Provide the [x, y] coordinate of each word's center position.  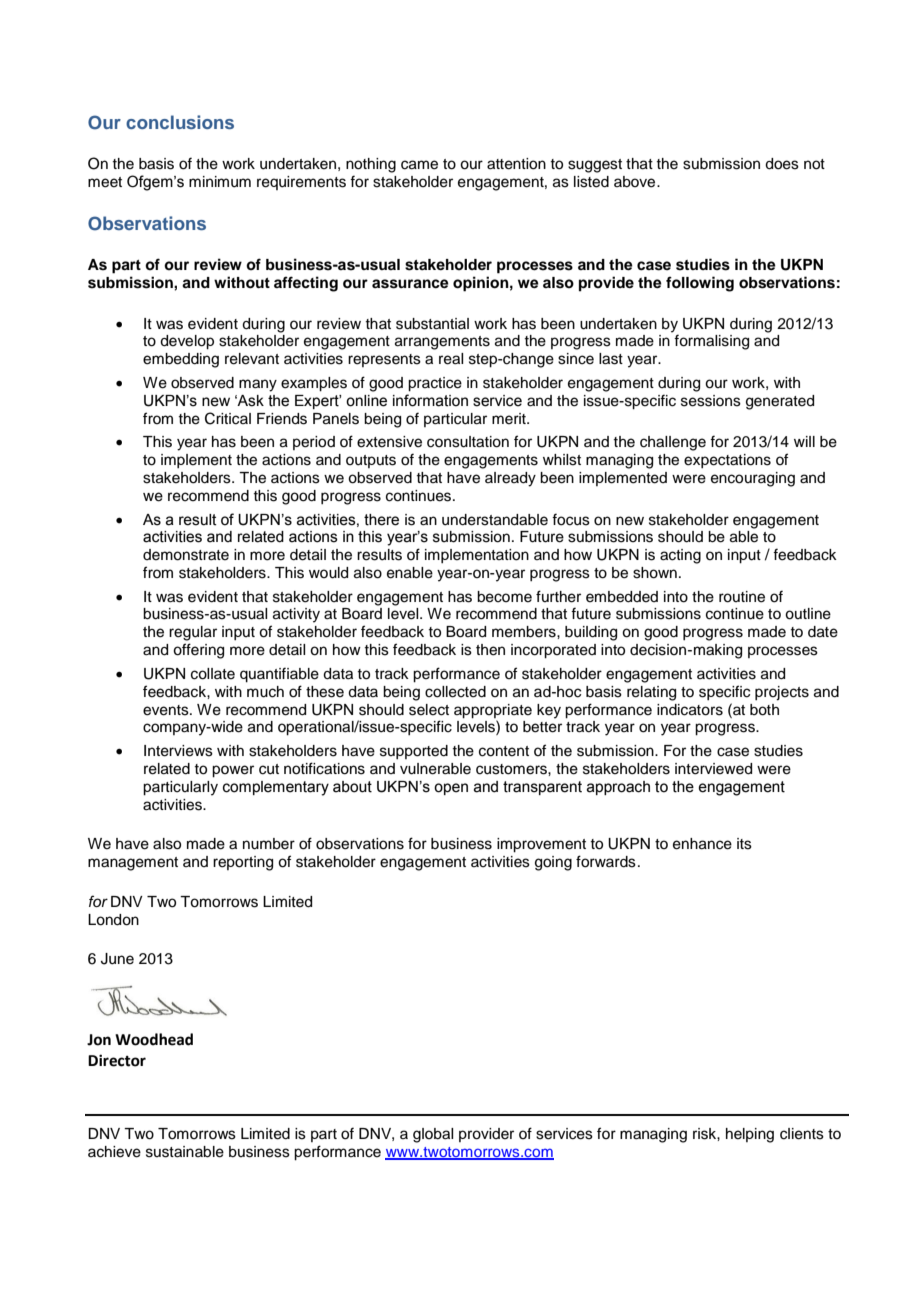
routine [742, 597]
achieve [114, 1152]
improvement [541, 845]
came [419, 165]
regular [193, 633]
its [744, 844]
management [133, 864]
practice [435, 384]
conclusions [180, 122]
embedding [181, 360]
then [490, 650]
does [782, 164]
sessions [711, 401]
